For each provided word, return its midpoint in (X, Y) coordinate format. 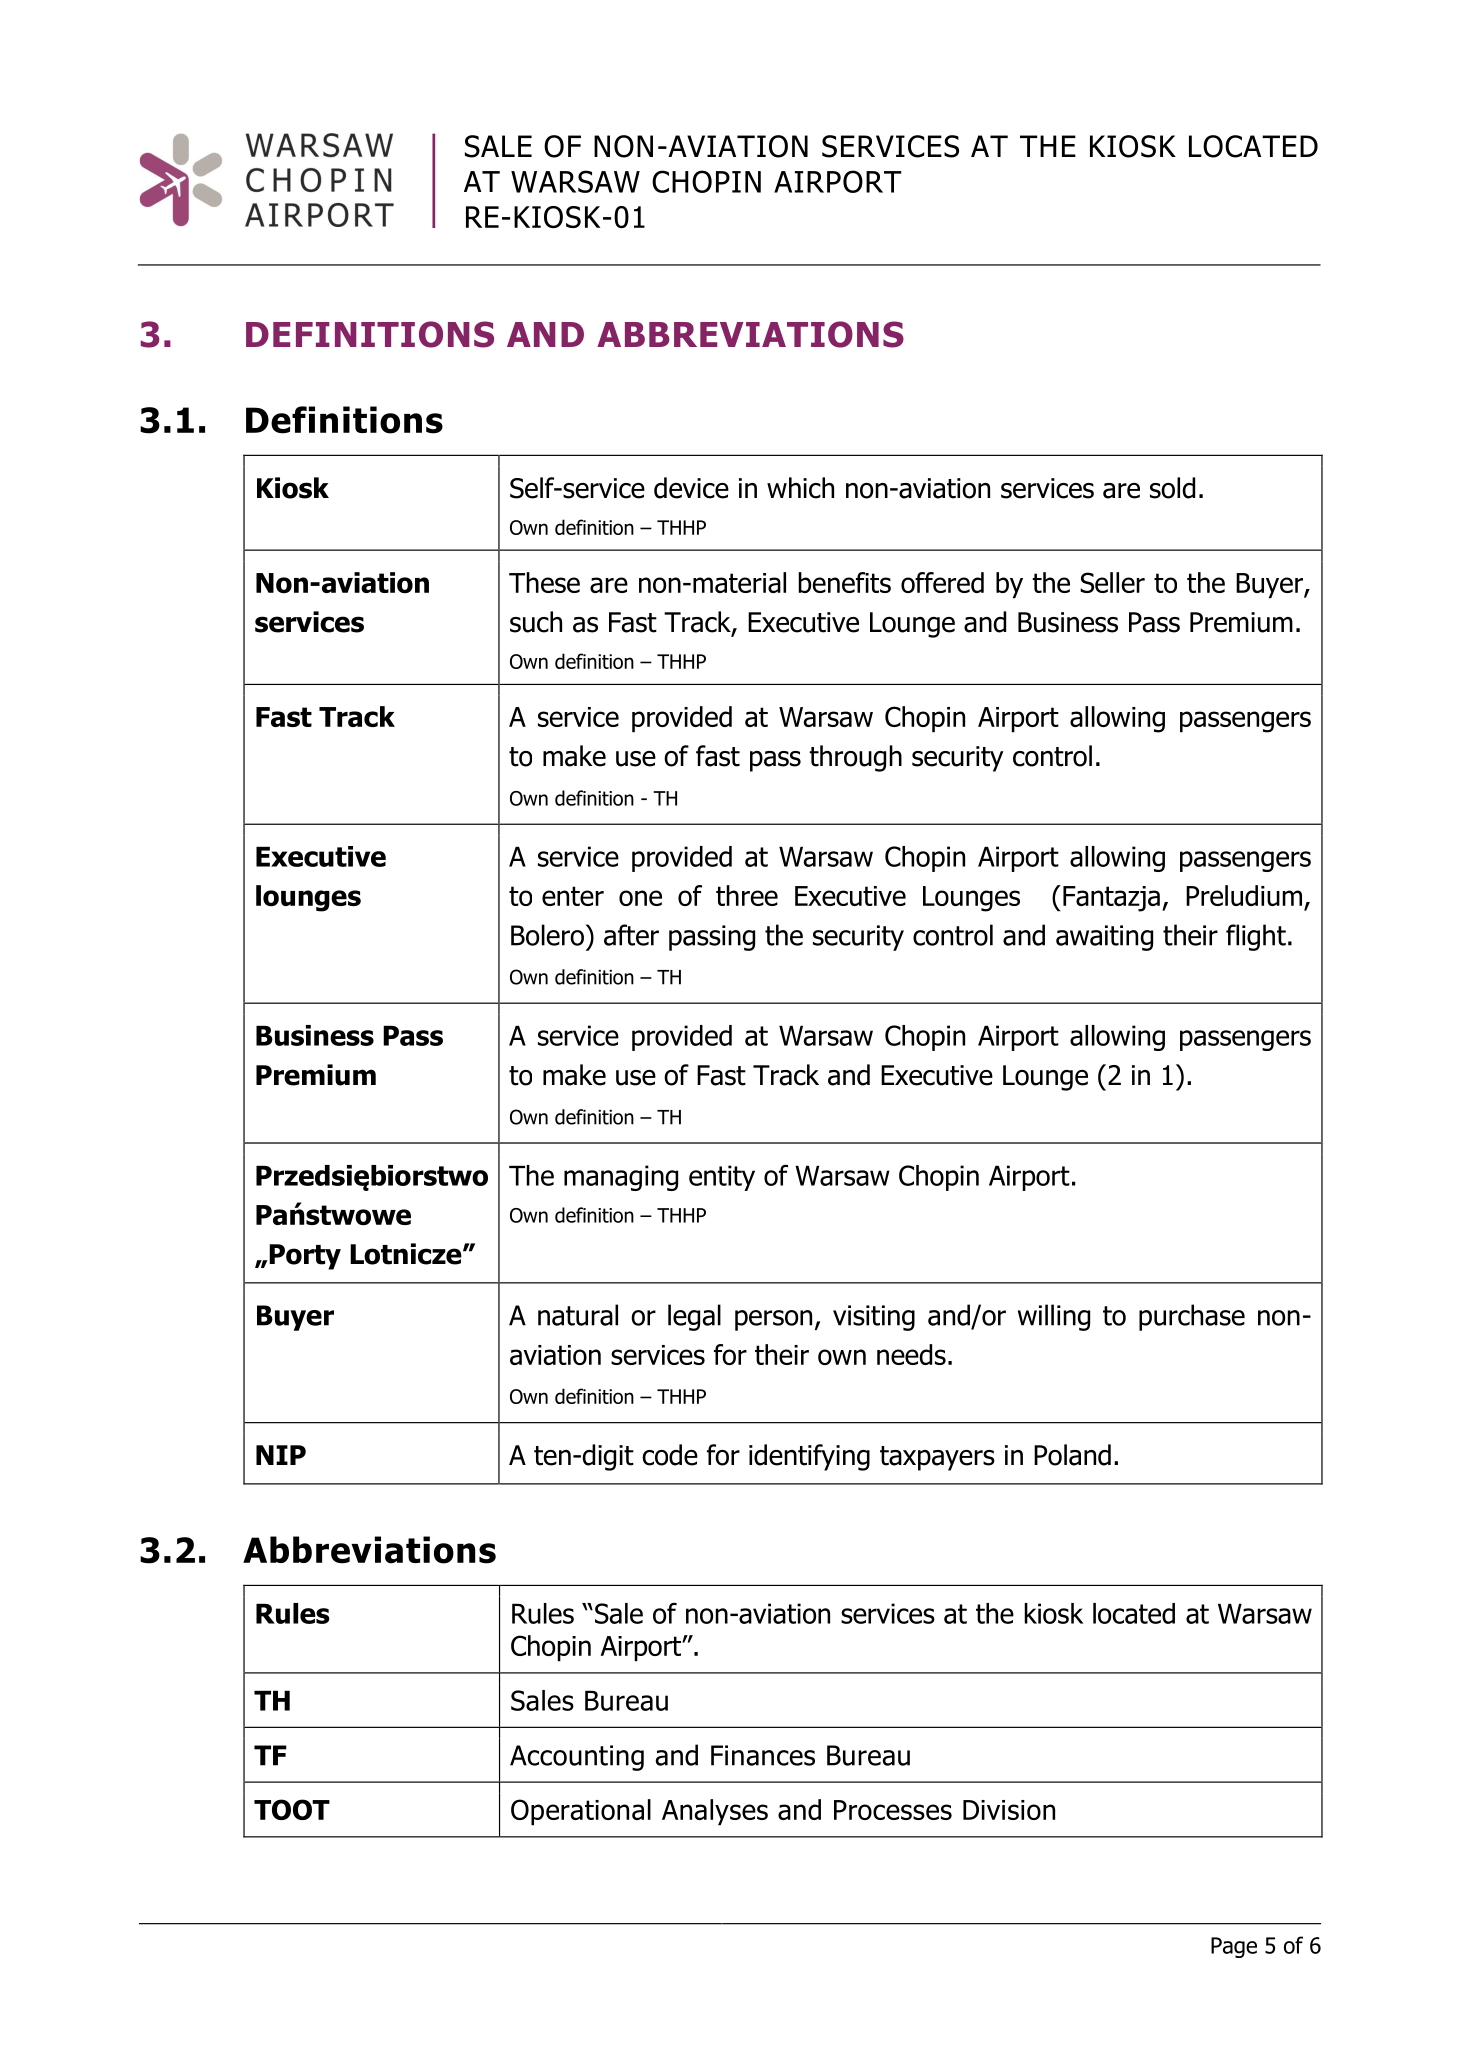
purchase (1192, 1317)
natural (578, 1315)
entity (722, 1178)
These (544, 582)
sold (1172, 488)
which (800, 488)
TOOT (292, 1809)
